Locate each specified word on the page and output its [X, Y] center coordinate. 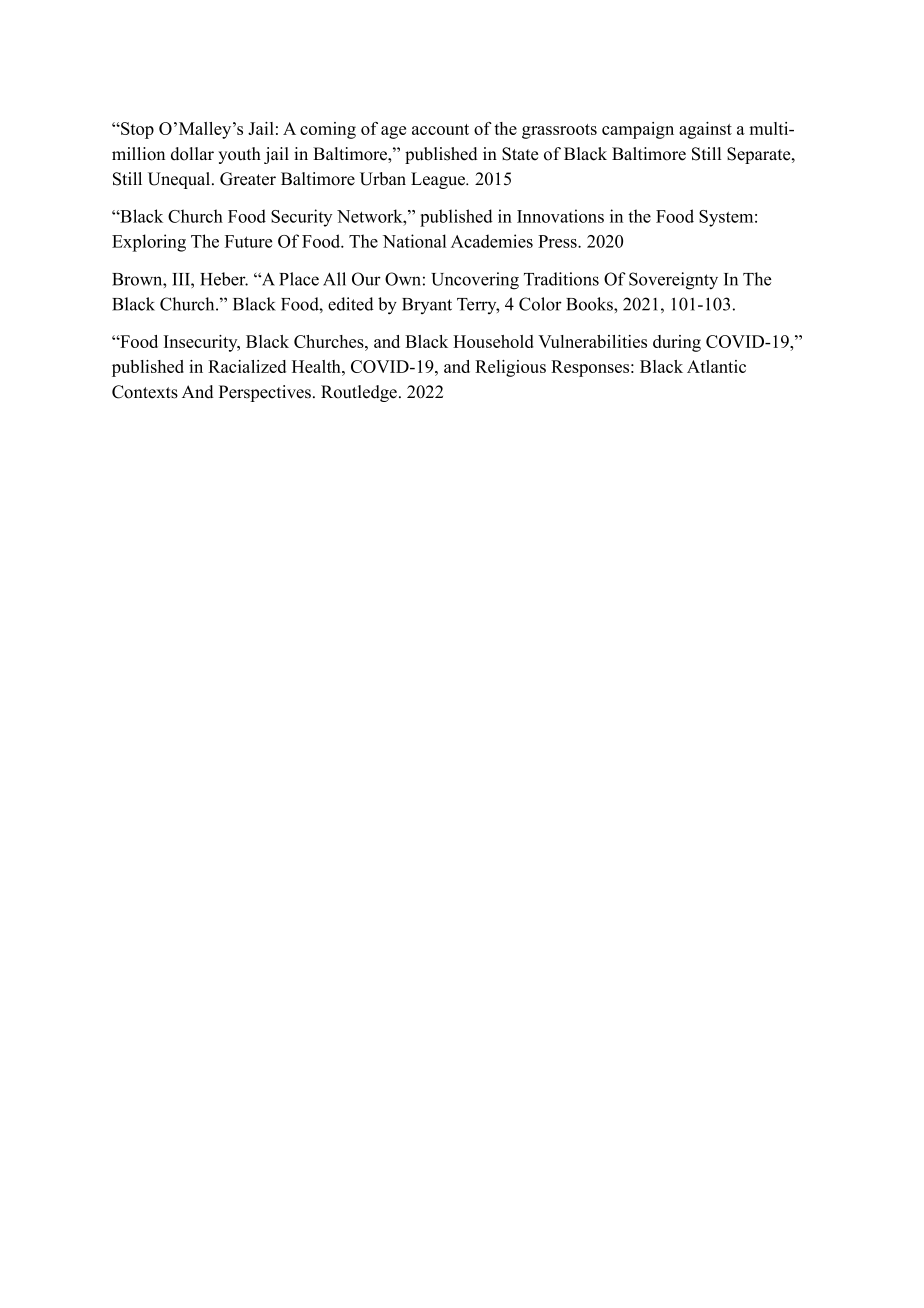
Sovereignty [673, 281]
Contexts [145, 392]
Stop [136, 130]
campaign [638, 130]
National [414, 241]
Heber [224, 279]
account [440, 129]
